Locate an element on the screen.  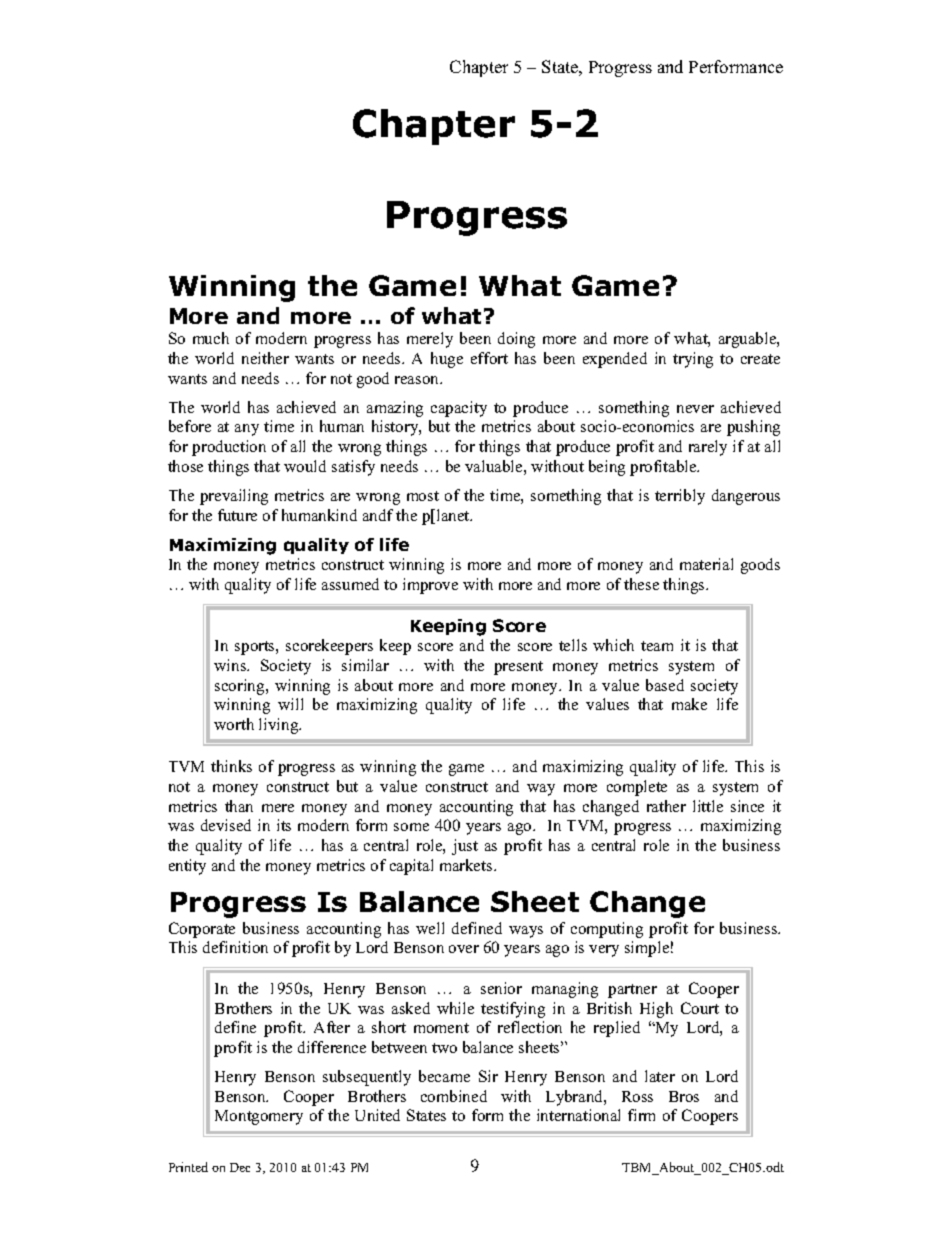
Montgomery is located at coordinates (259, 1117).
